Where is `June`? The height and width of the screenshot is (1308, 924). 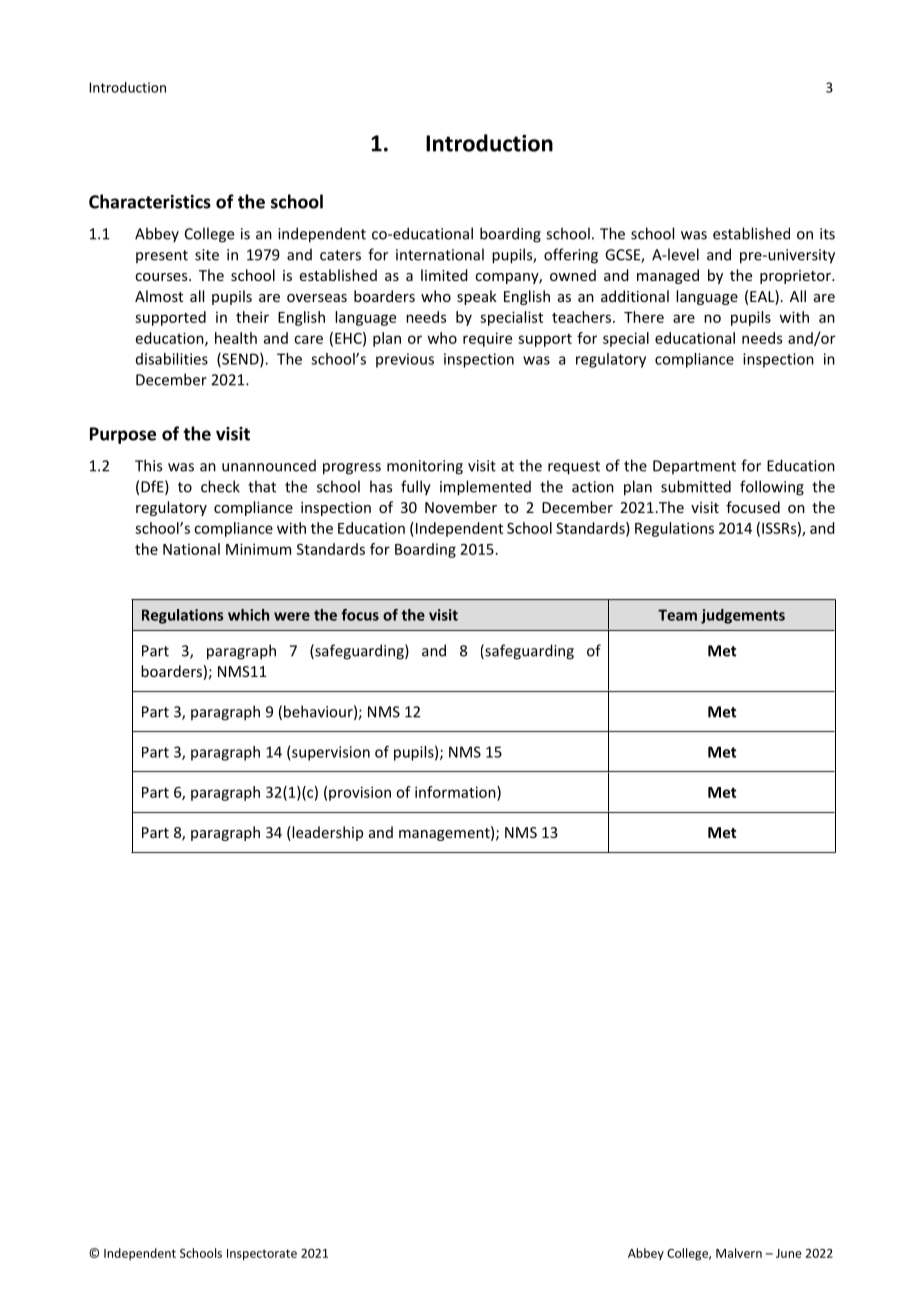 June is located at coordinates (789, 1253).
